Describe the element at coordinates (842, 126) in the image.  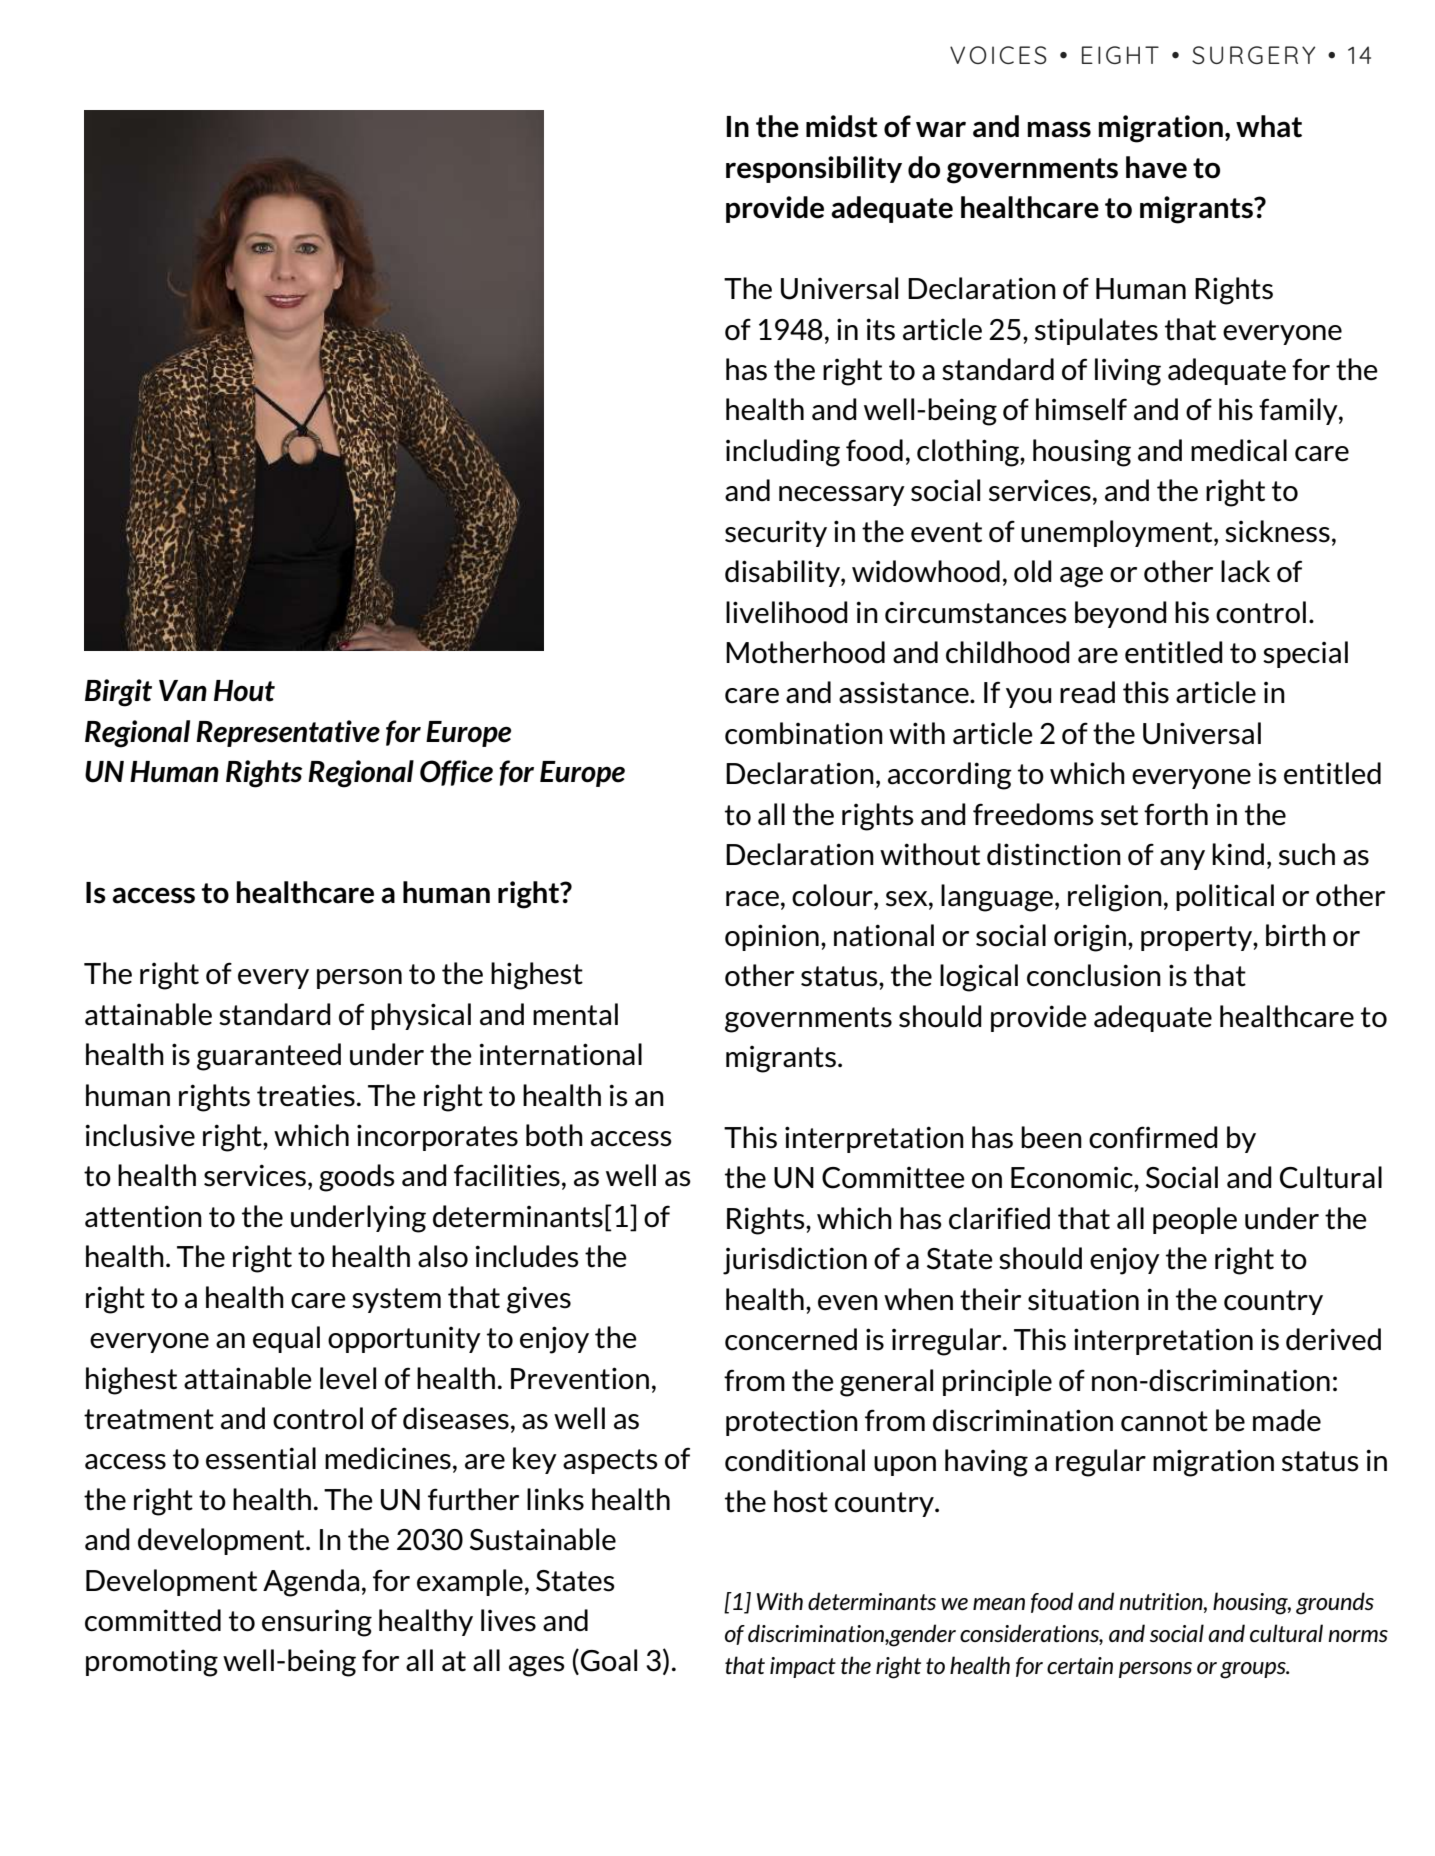
I see `midst` at that location.
